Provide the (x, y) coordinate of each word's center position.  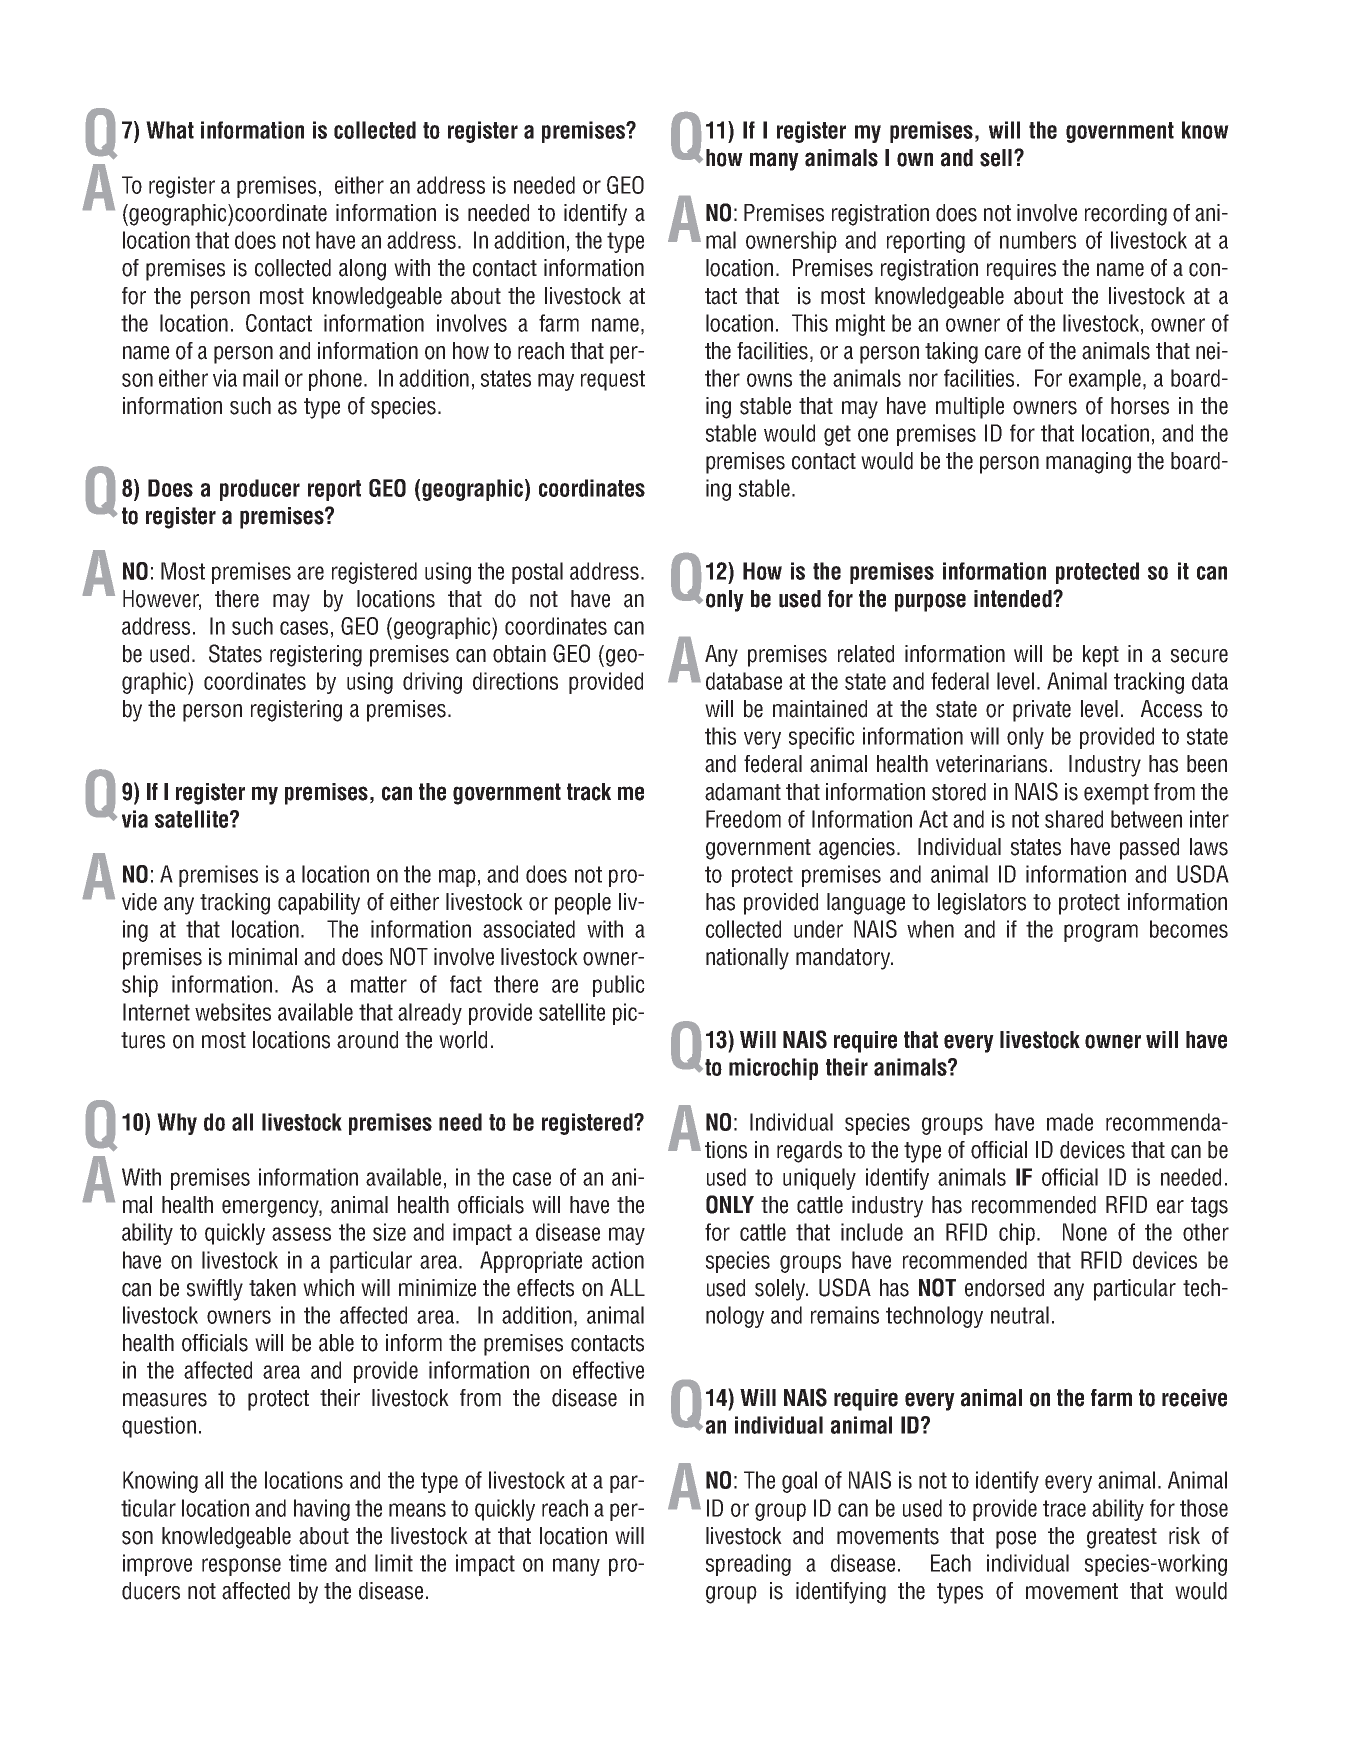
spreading (748, 1565)
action (618, 1260)
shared (1074, 819)
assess (301, 1234)
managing (1088, 463)
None (1085, 1232)
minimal (263, 957)
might (860, 325)
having (322, 1510)
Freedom (743, 819)
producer (260, 490)
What (170, 130)
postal (537, 573)
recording (1126, 215)
